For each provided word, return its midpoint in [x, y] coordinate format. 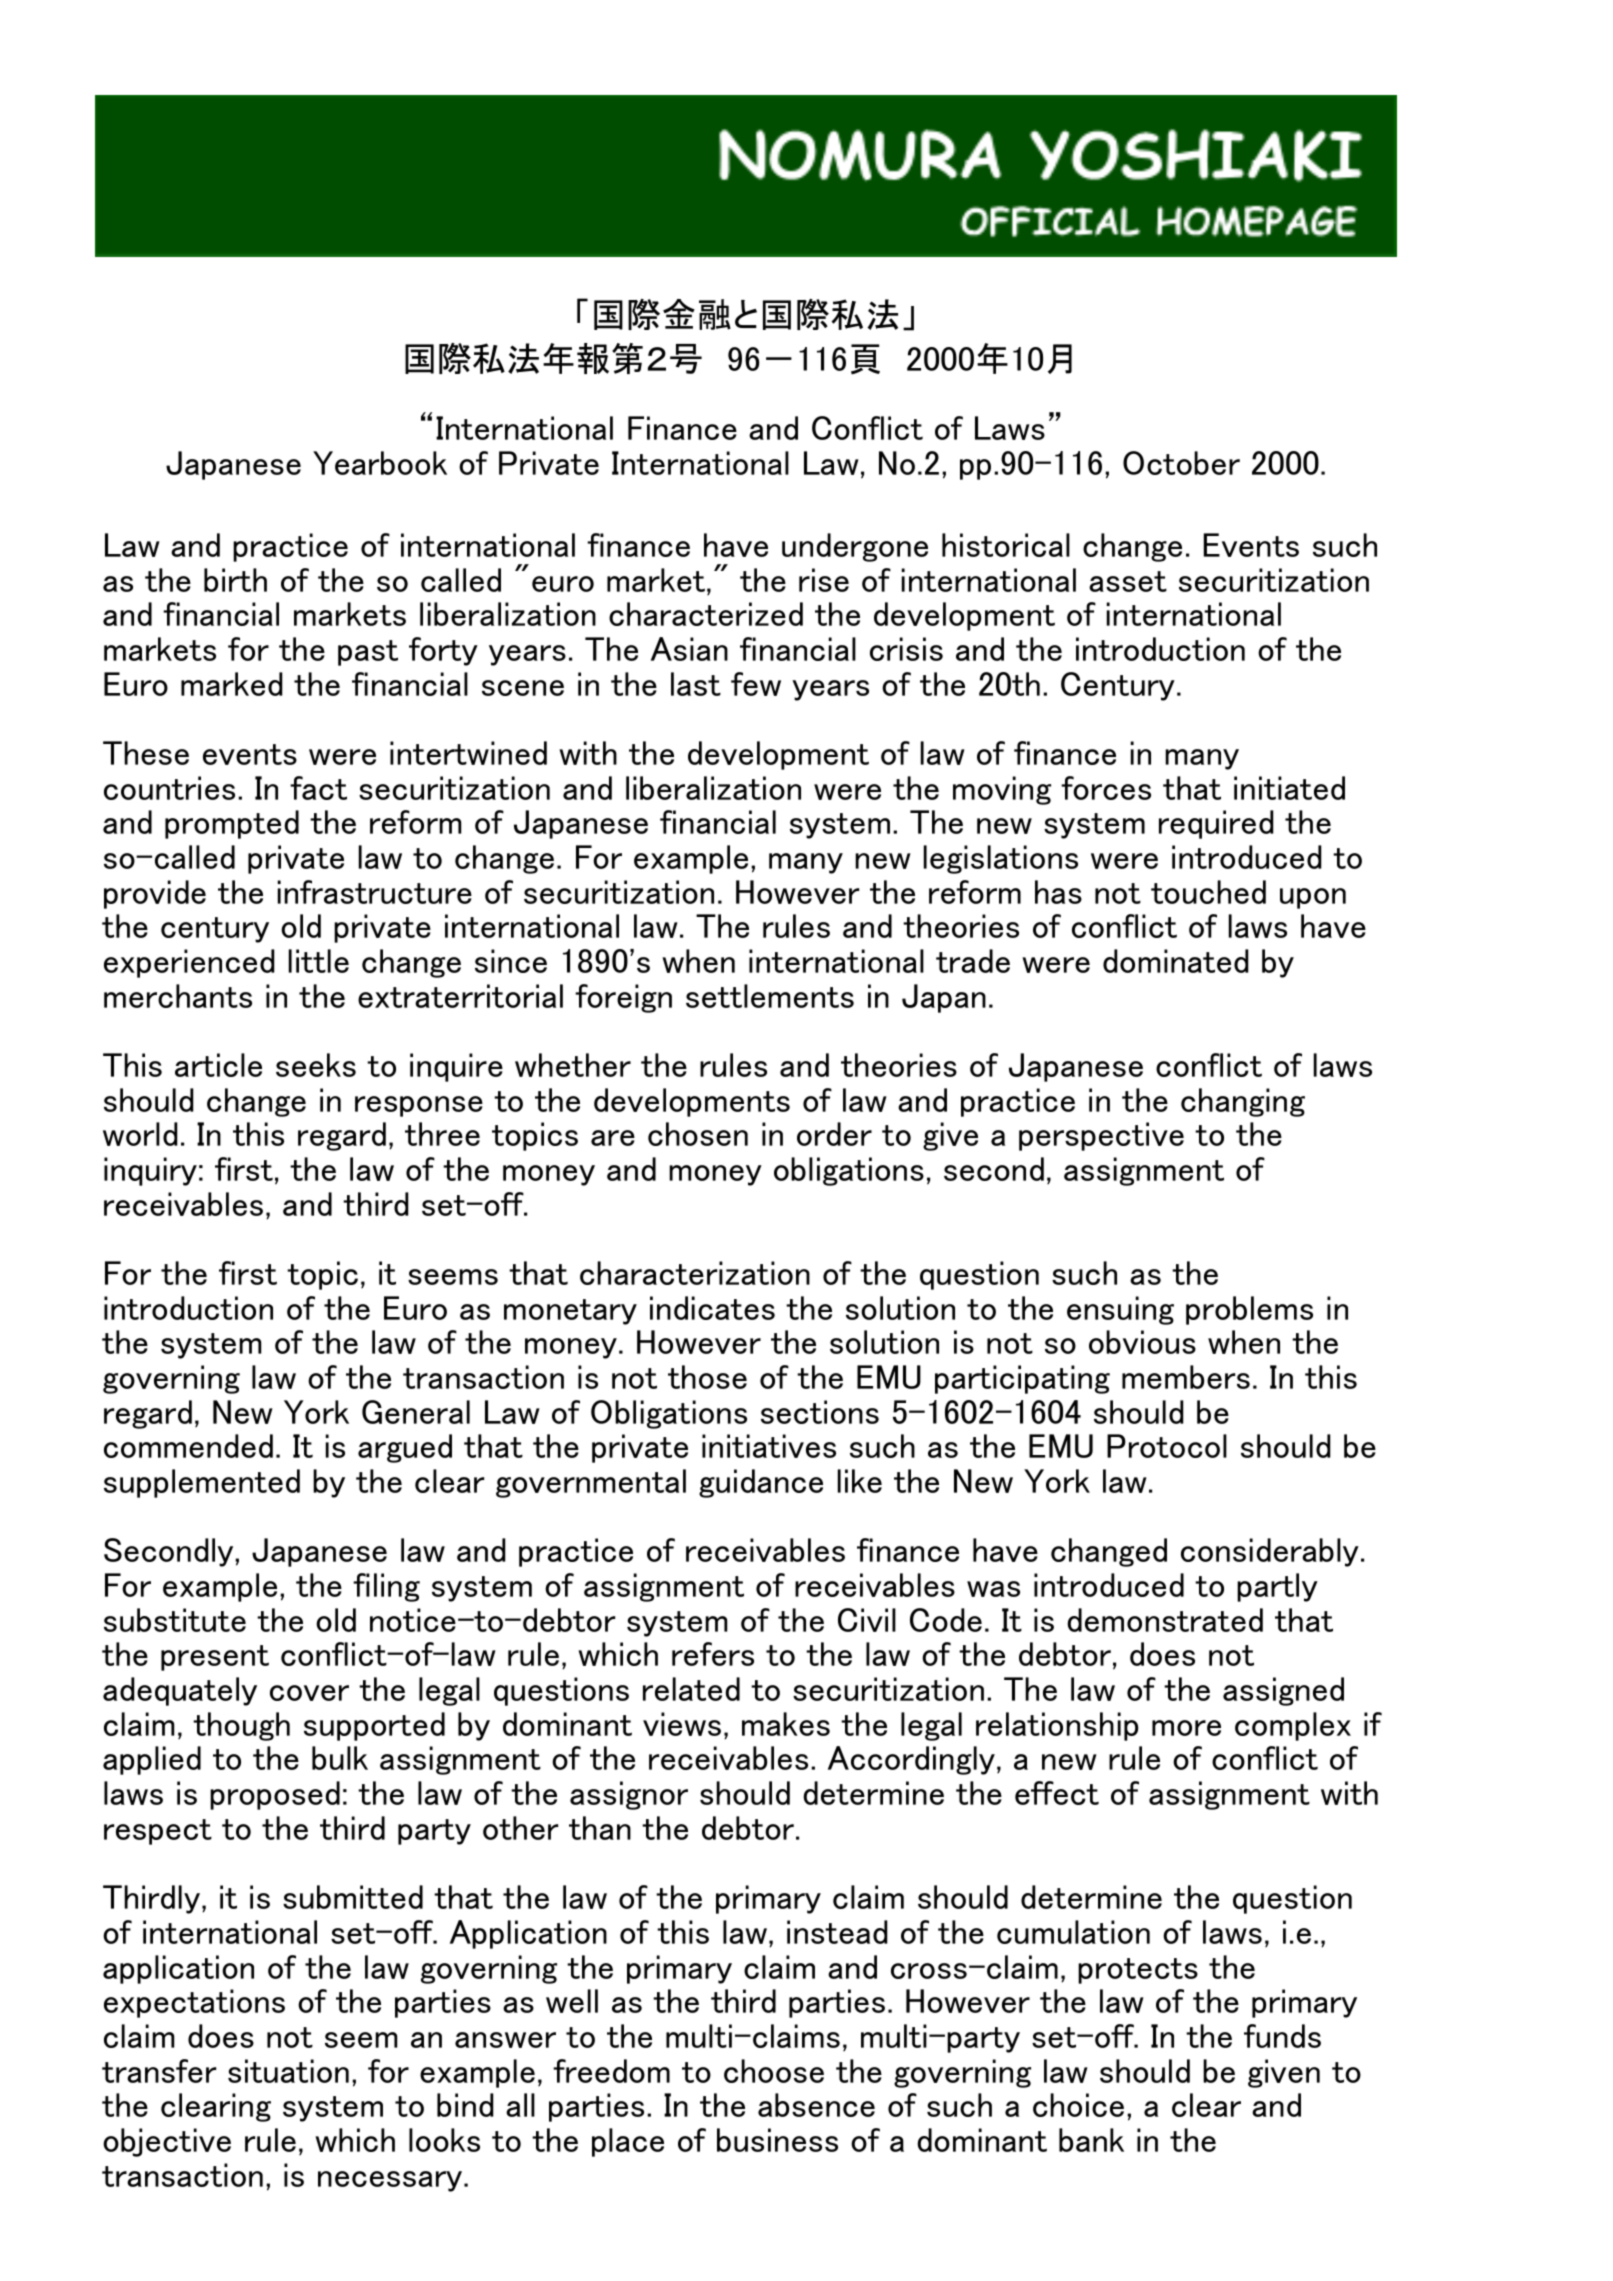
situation [288, 2071]
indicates [712, 1308]
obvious [1142, 1342]
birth [235, 580]
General [416, 1412]
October [1181, 463]
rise [824, 580]
